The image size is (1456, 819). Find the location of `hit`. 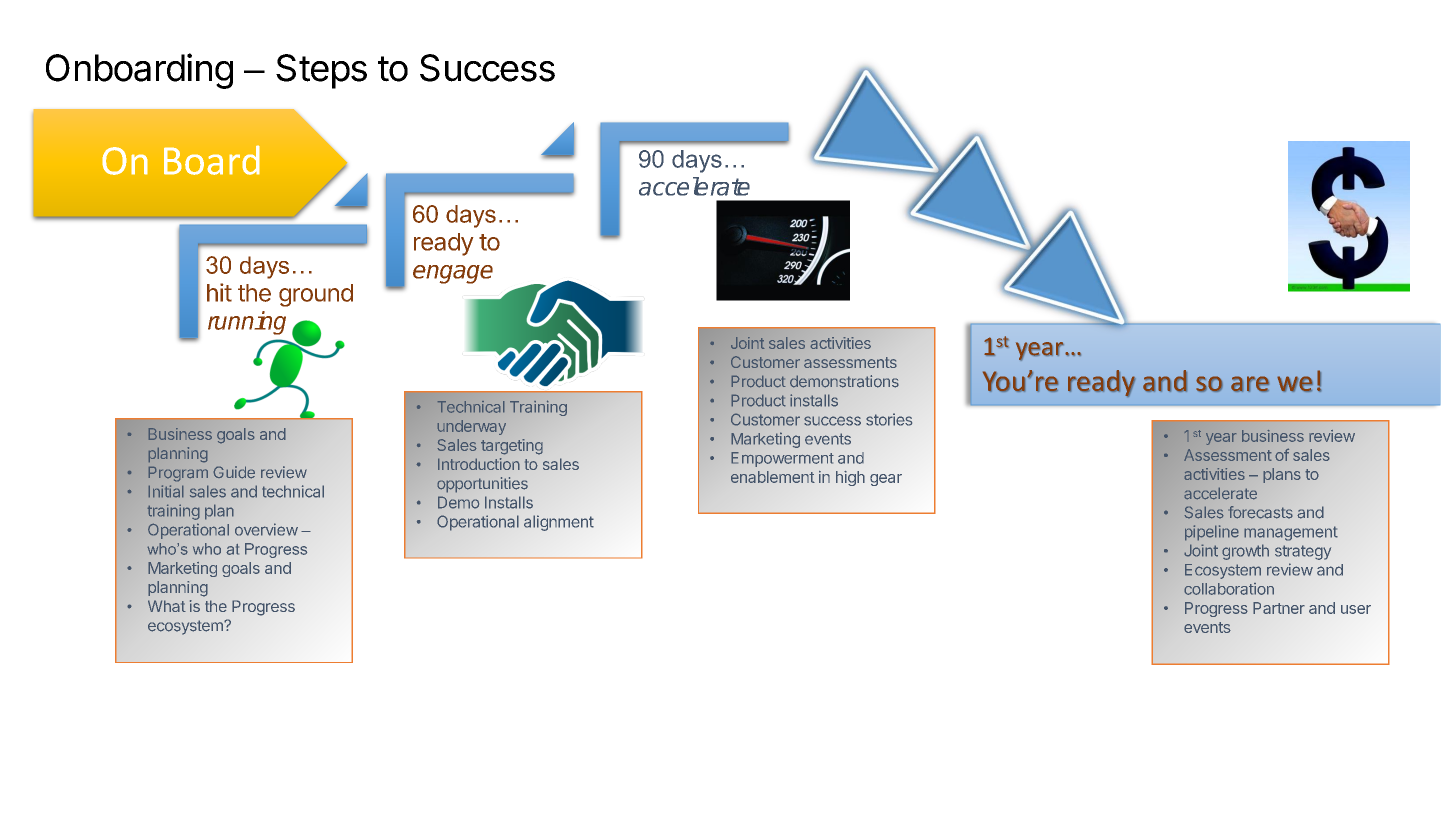

hit is located at coordinates (219, 292).
